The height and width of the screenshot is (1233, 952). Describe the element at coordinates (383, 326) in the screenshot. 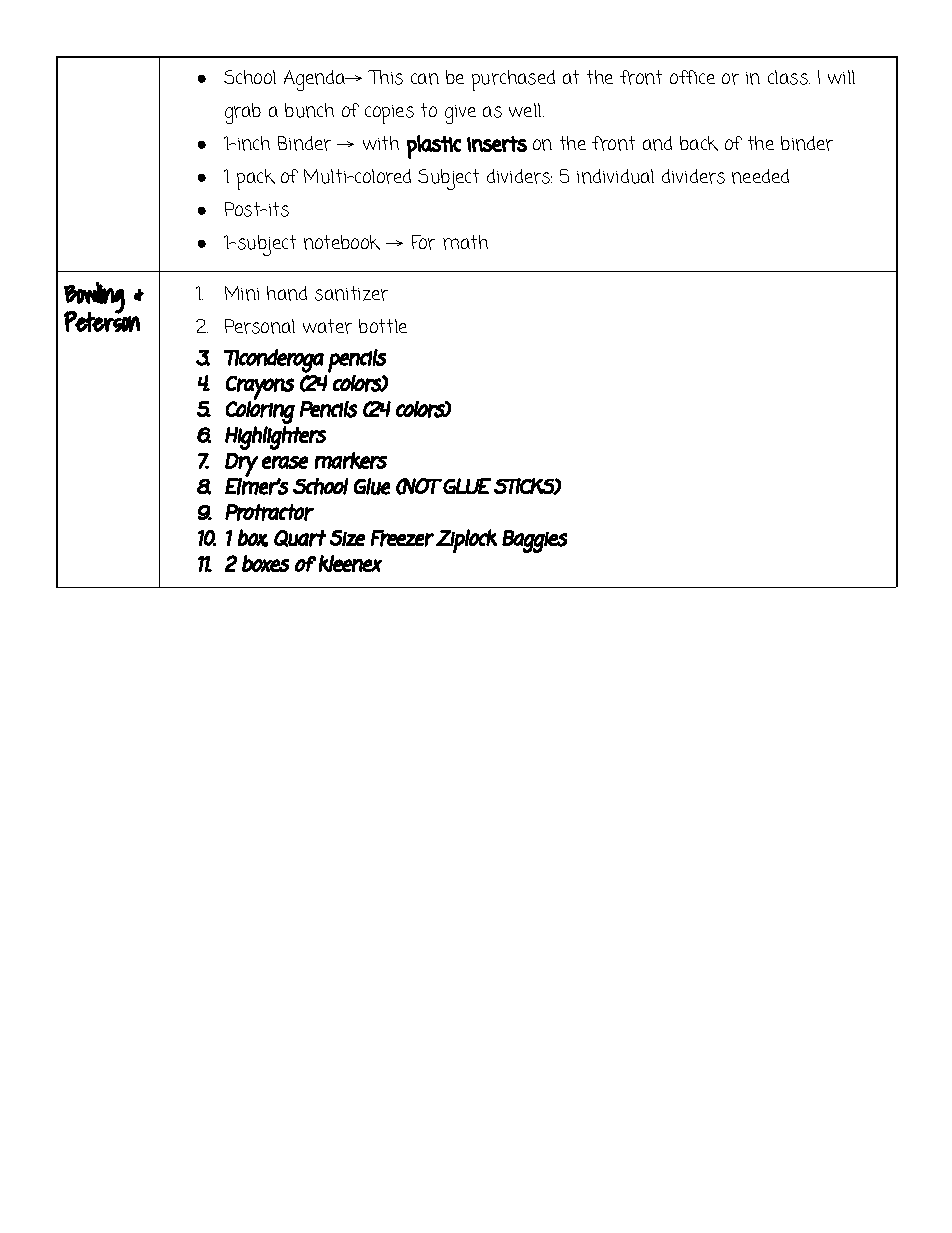

I see `bottle` at that location.
